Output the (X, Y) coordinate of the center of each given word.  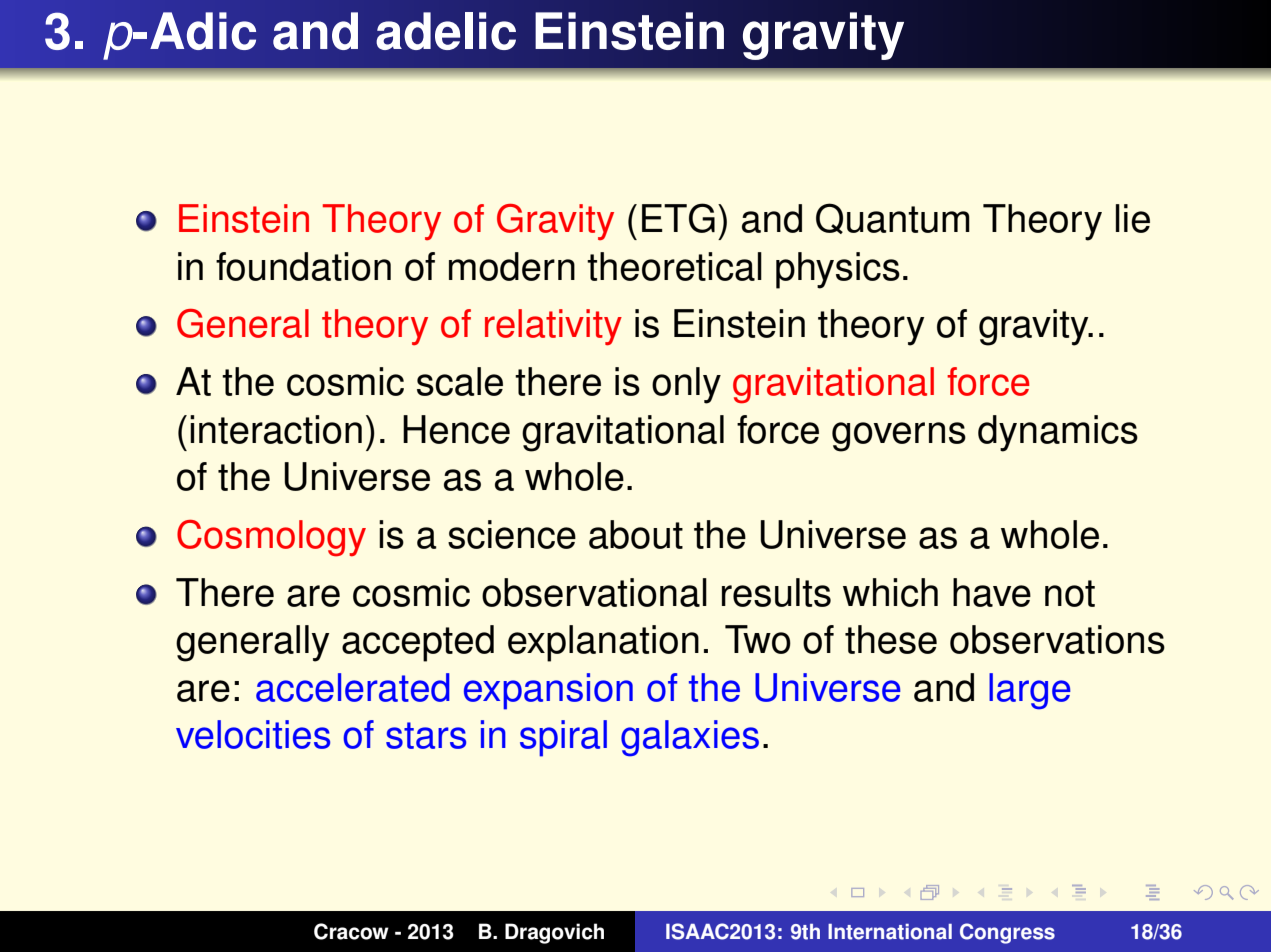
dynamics (1058, 433)
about (636, 534)
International (890, 932)
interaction (276, 429)
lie (1133, 218)
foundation (303, 266)
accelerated (353, 687)
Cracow (351, 931)
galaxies (690, 738)
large (1030, 691)
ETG (678, 218)
